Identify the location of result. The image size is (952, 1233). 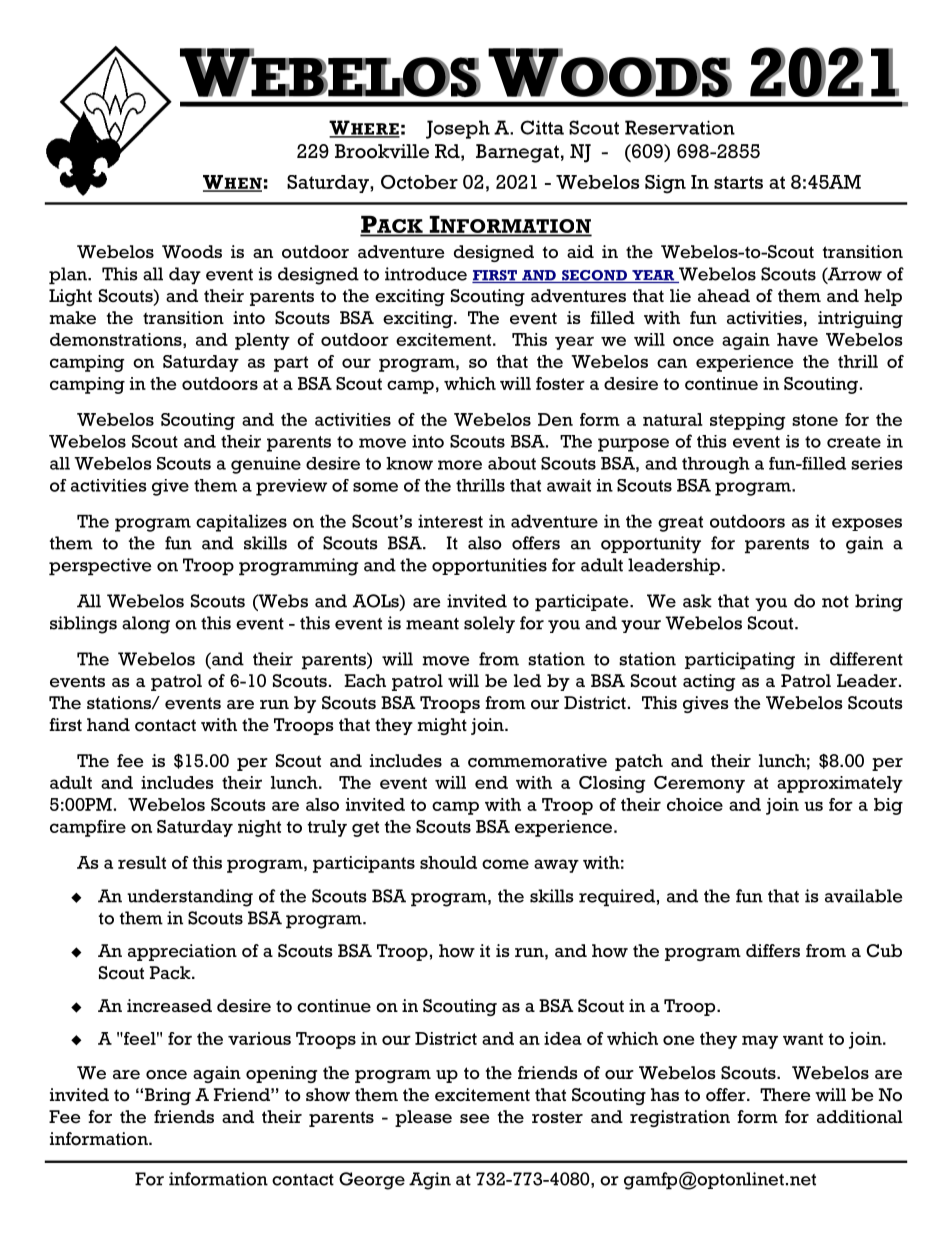
(142, 862).
